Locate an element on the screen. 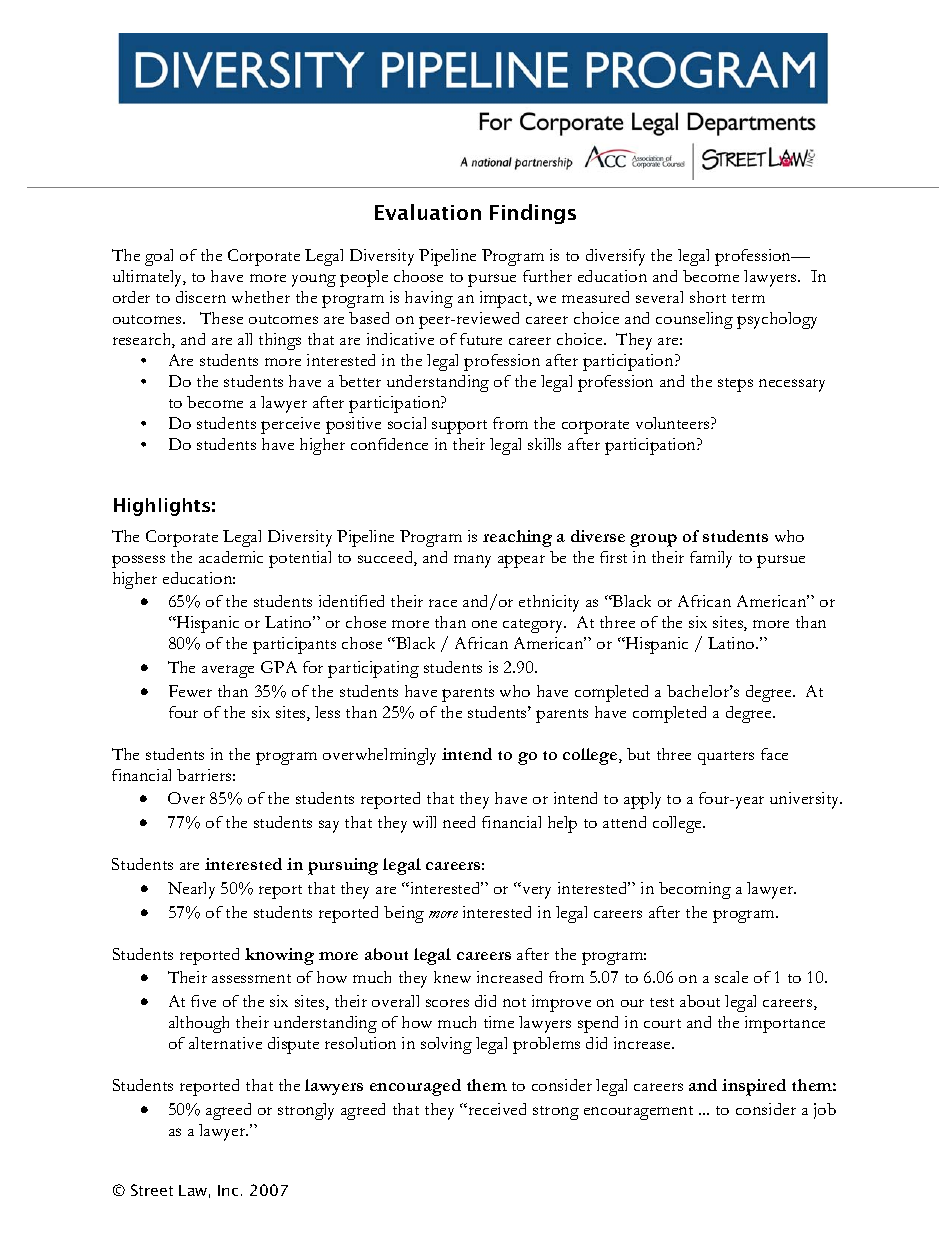 The width and height of the screenshot is (952, 1233). goal is located at coordinates (159, 257).
